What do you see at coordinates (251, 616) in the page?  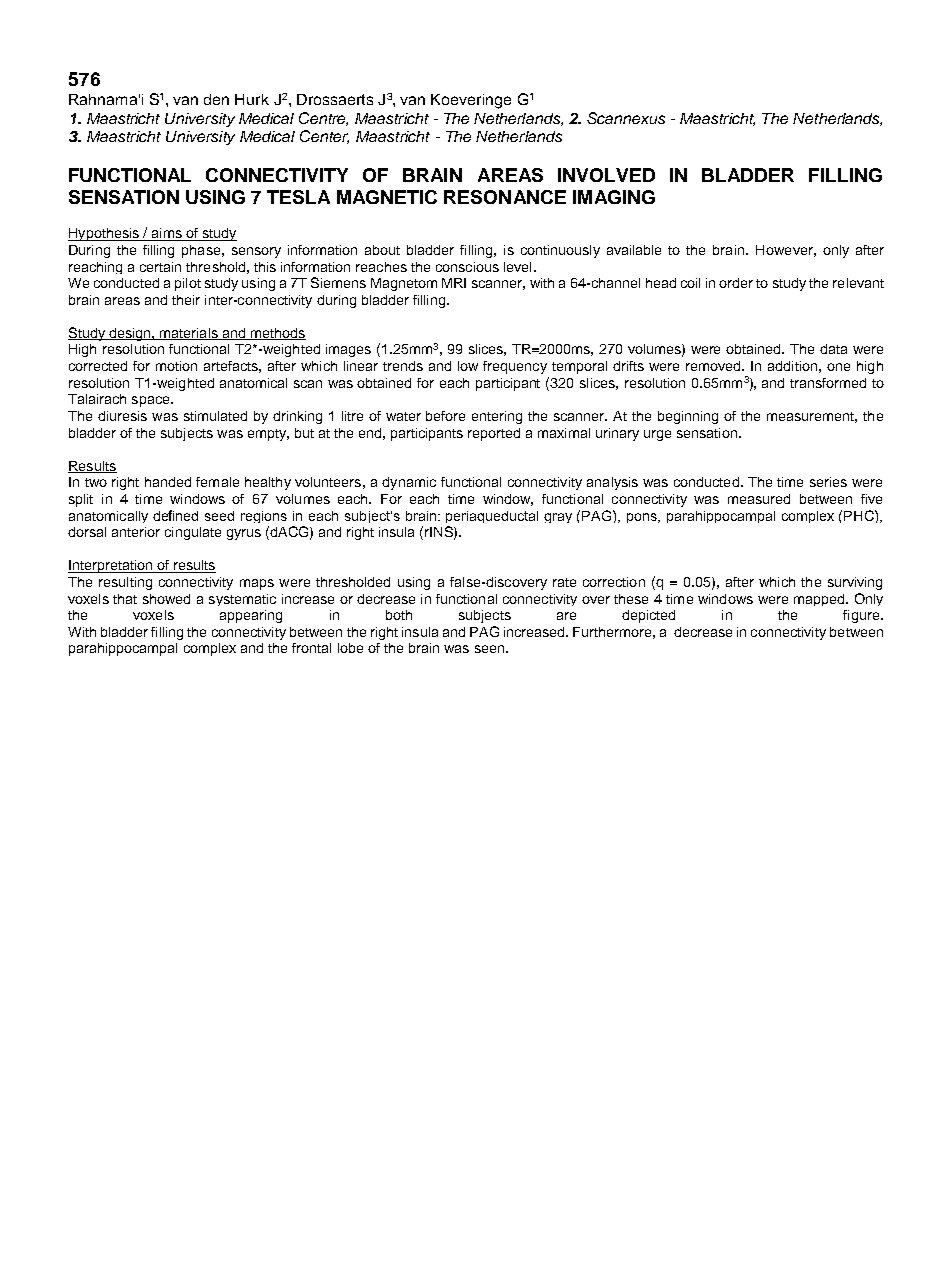 I see `appearing` at bounding box center [251, 616].
